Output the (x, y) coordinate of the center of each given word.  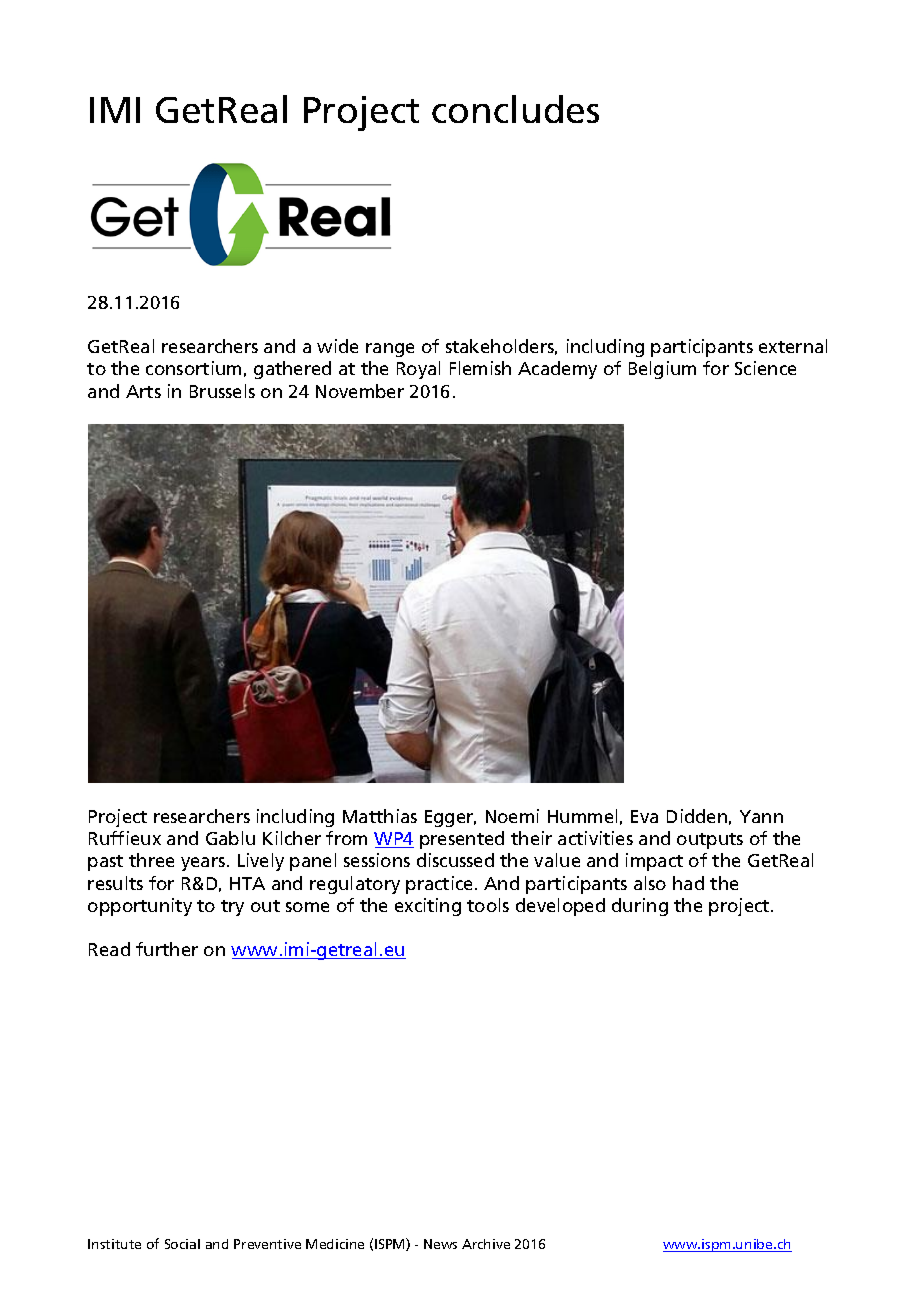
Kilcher (292, 838)
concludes (515, 109)
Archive (486, 1244)
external (793, 346)
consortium (193, 368)
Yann (761, 816)
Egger (450, 818)
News (440, 1244)
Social (182, 1244)
